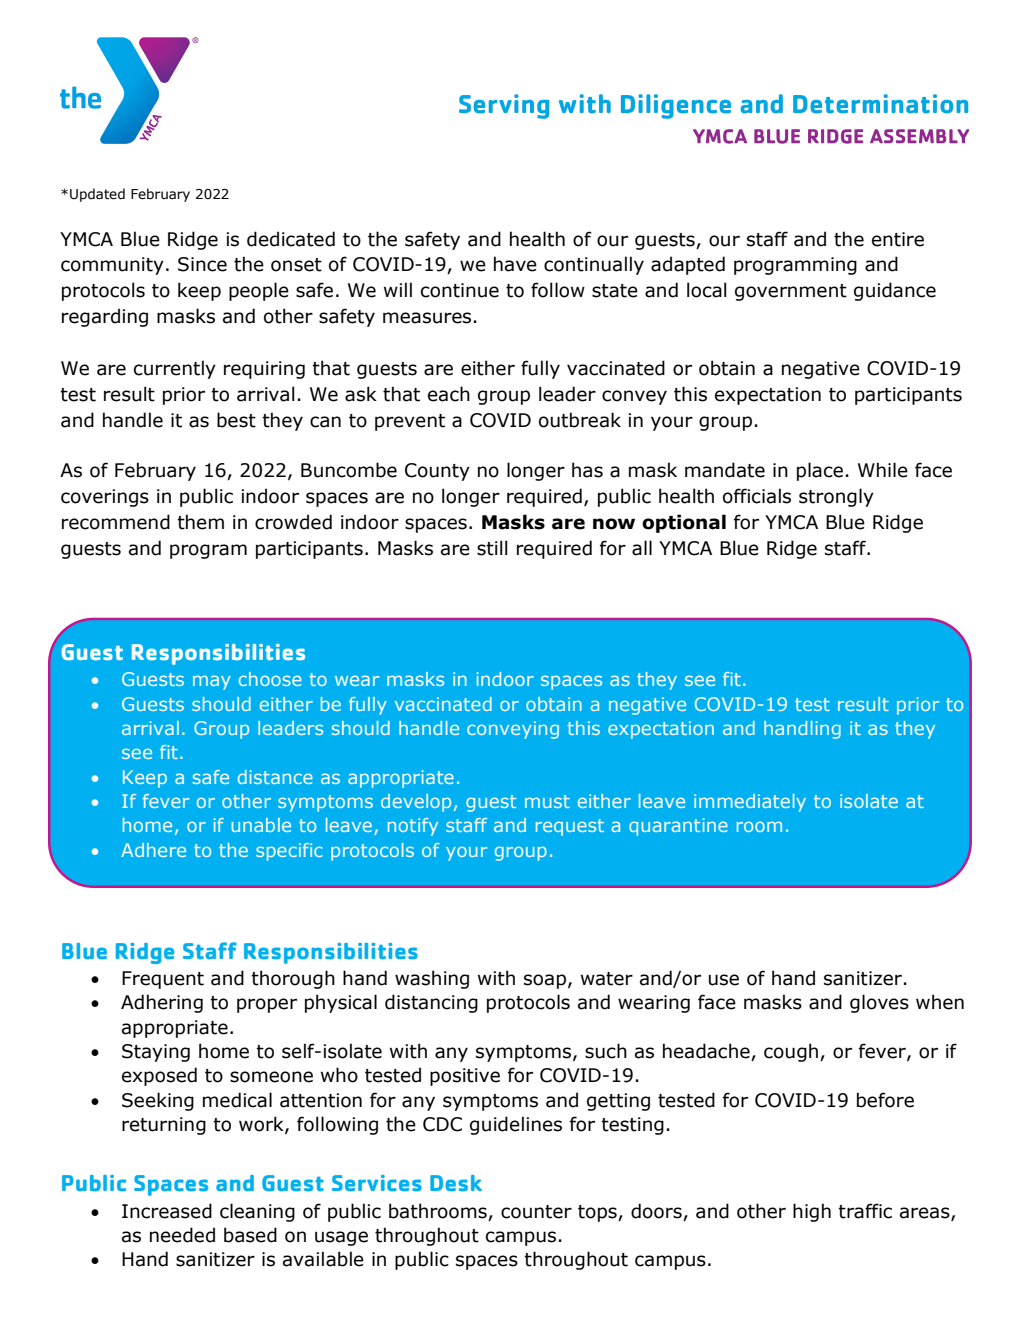 This screenshot has width=1030, height=1334. Describe the element at coordinates (836, 497) in the screenshot. I see `strongly` at that location.
